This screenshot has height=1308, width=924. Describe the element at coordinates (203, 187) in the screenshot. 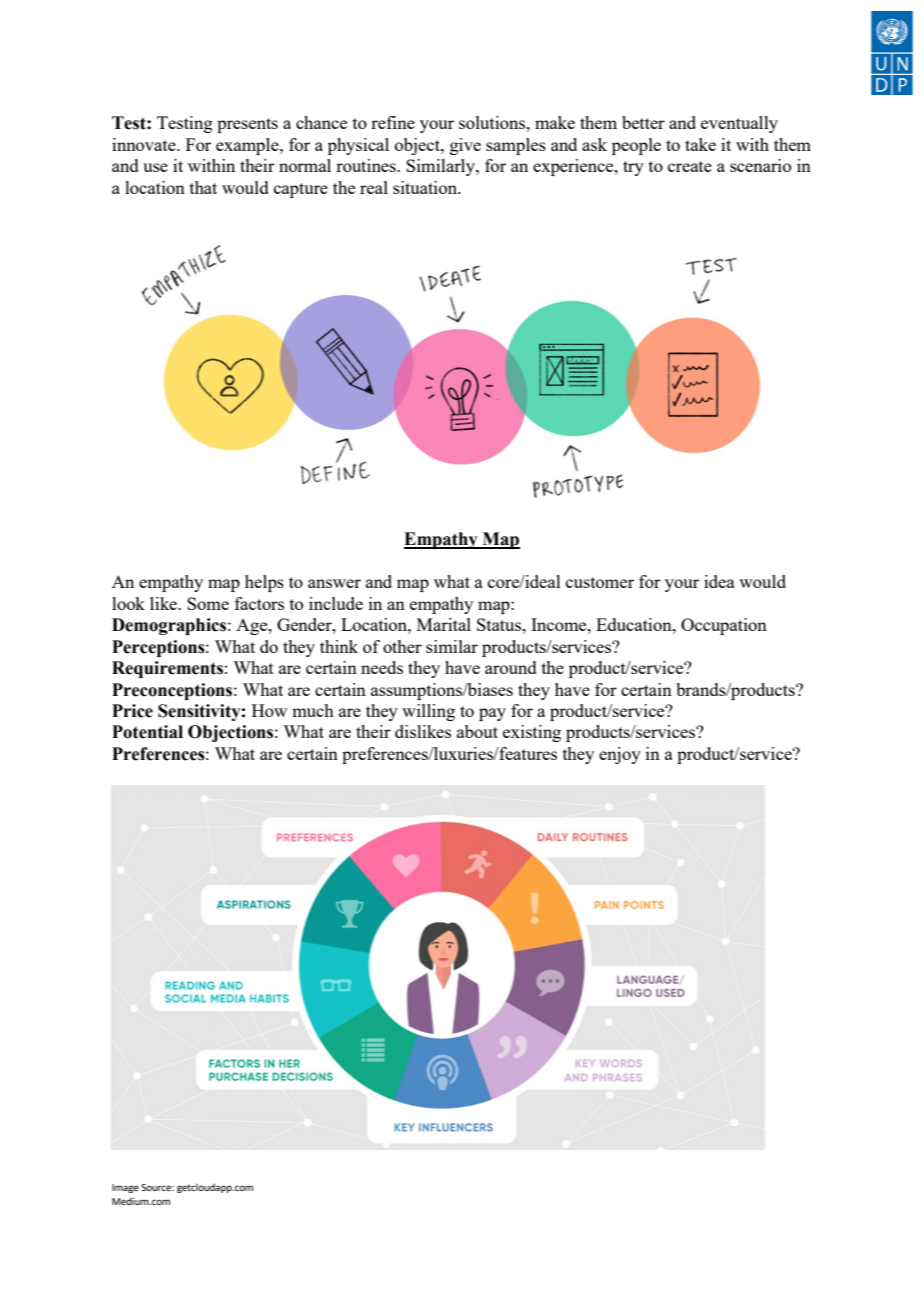

I see `that` at that location.
